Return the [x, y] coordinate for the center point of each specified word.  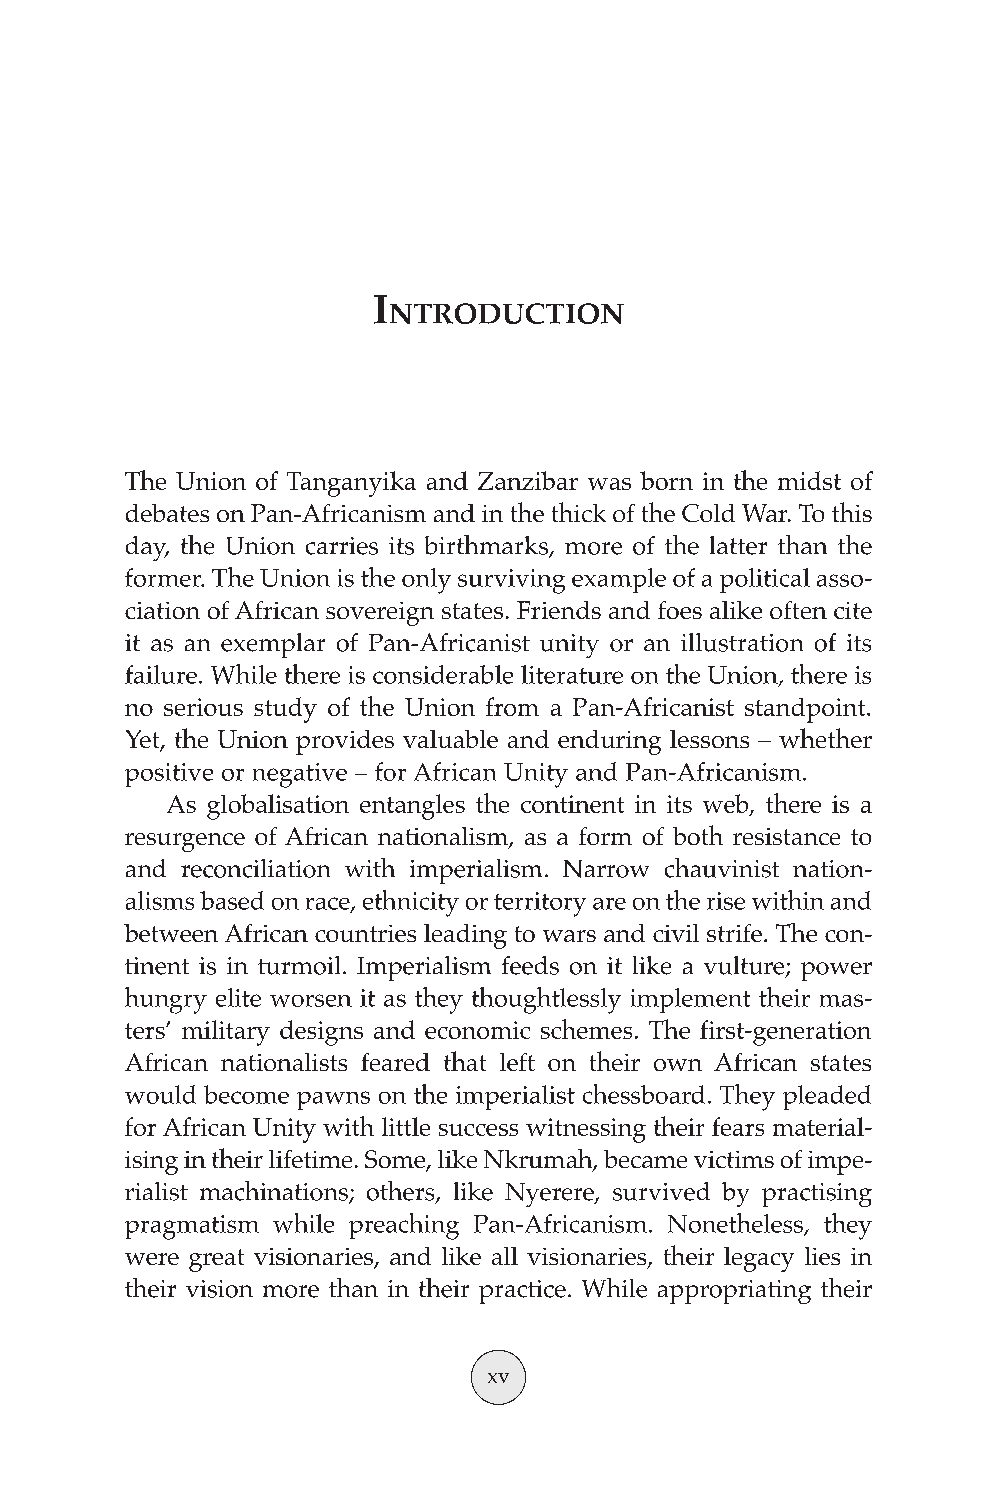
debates [167, 513]
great [216, 1260]
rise [726, 901]
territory [540, 904]
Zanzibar [528, 480]
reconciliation [255, 868]
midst [809, 480]
